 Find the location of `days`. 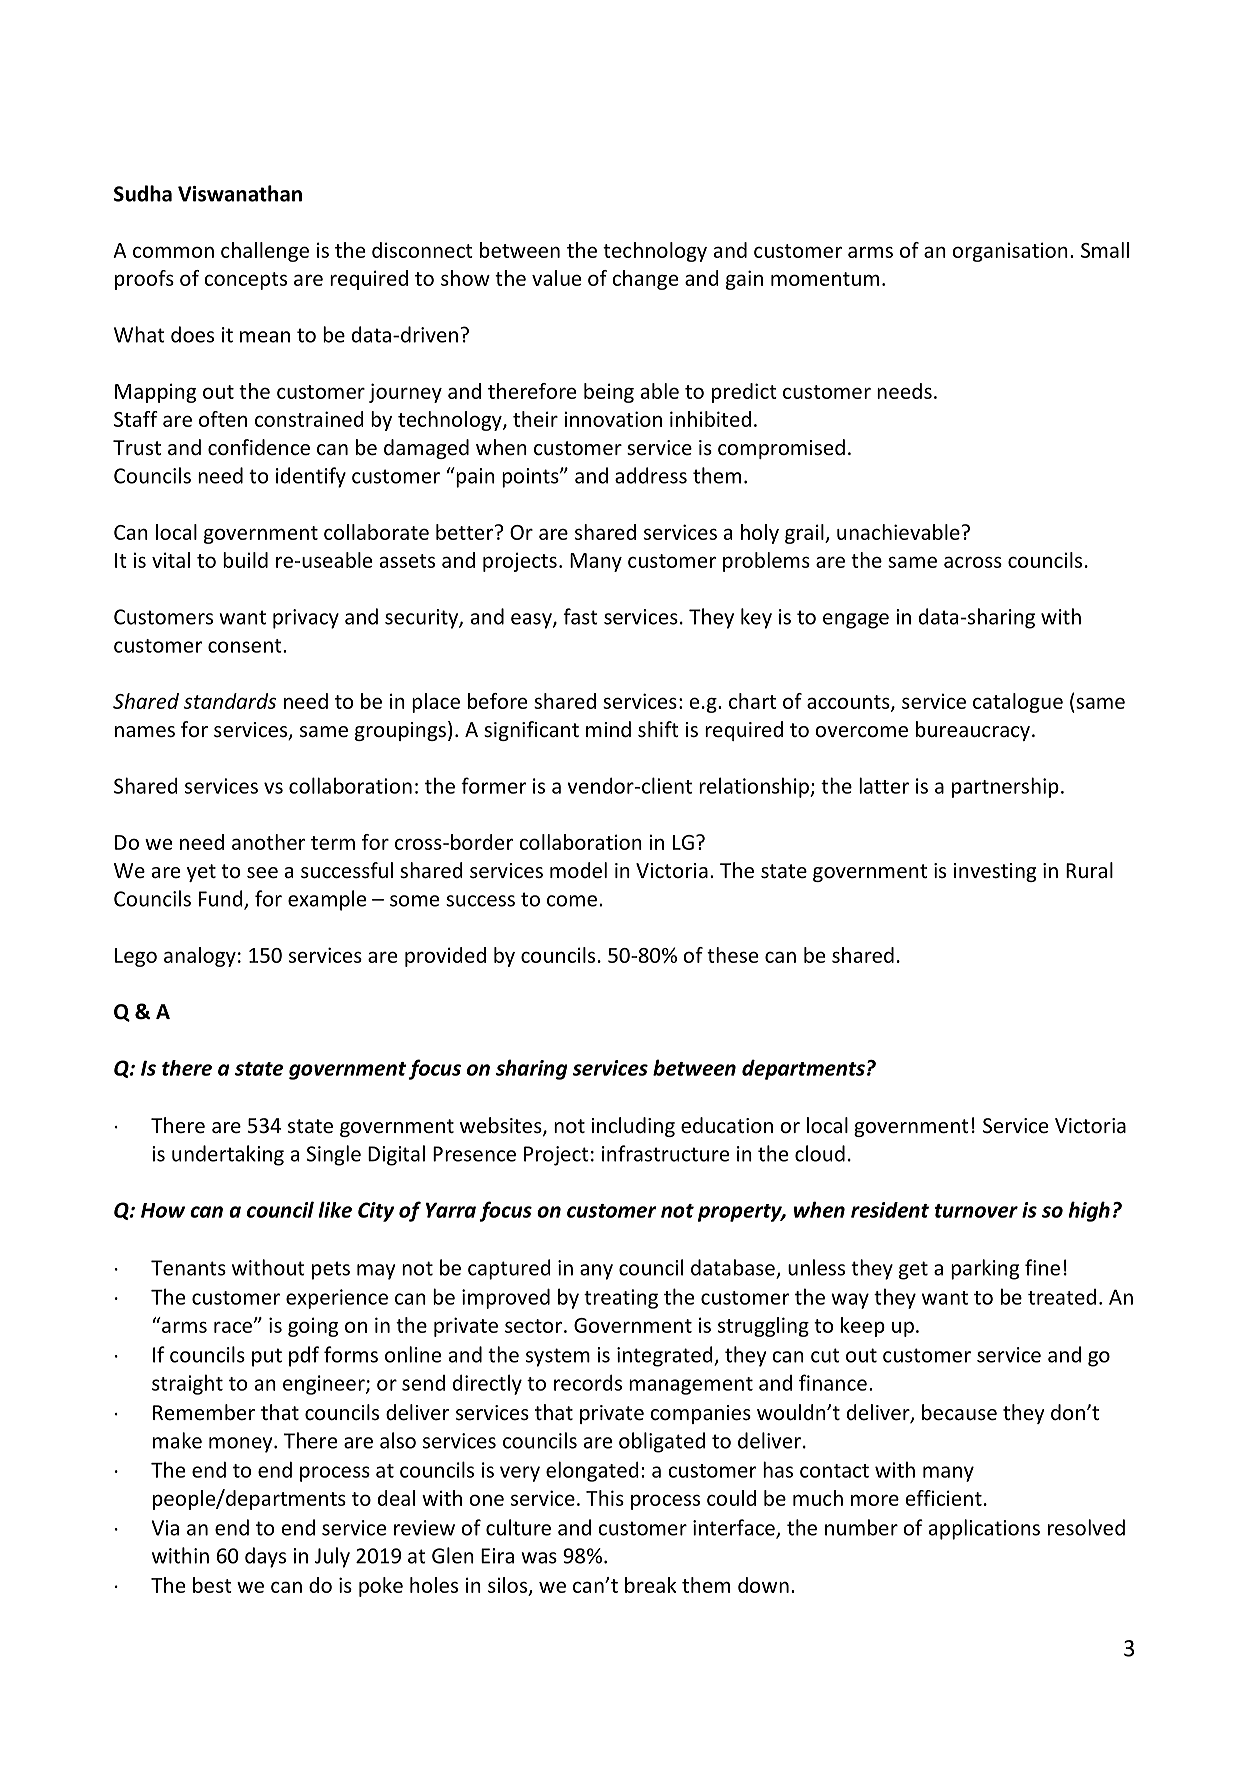

days is located at coordinates (265, 1557).
